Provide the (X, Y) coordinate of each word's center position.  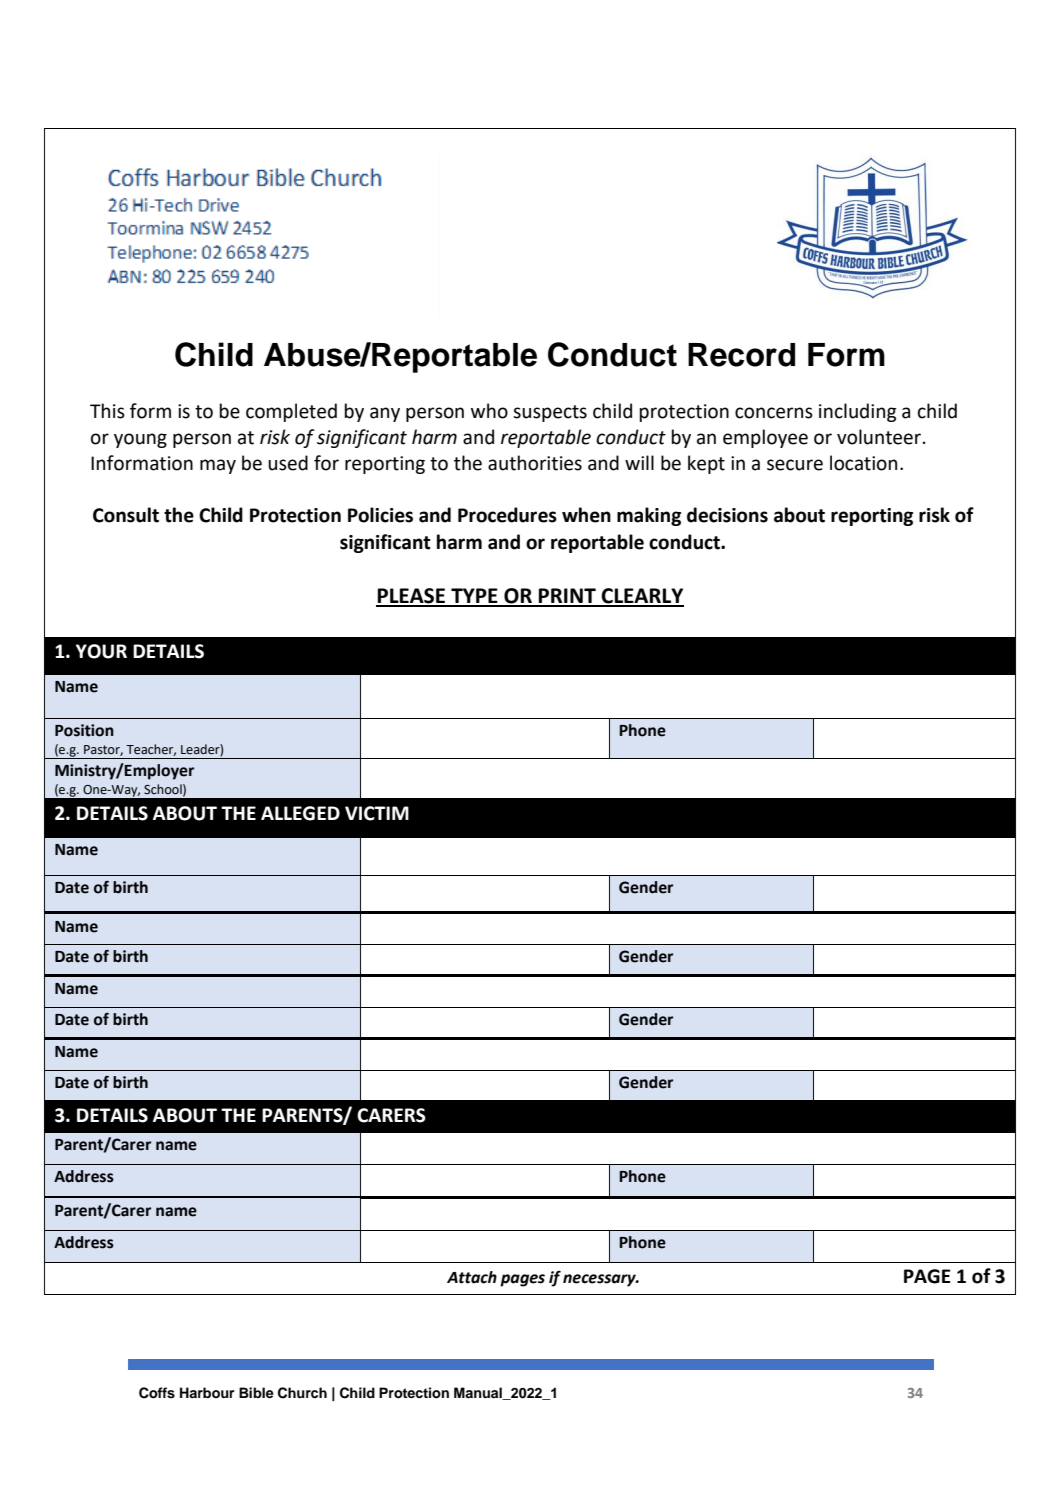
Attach (472, 1277)
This (107, 411)
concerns (774, 413)
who (489, 411)
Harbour (207, 1392)
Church (302, 1393)
